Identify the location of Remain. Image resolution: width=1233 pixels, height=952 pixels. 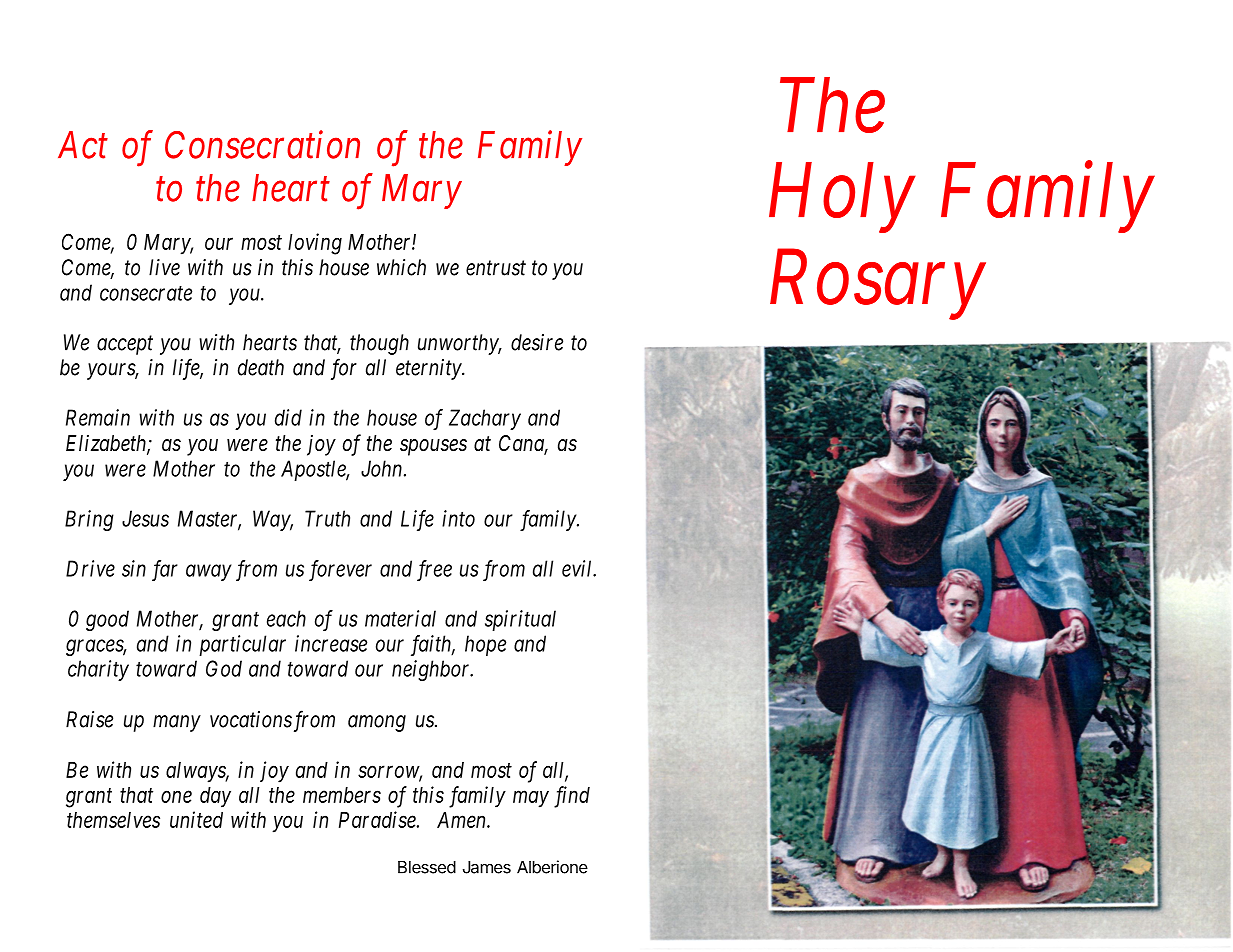
(98, 417).
